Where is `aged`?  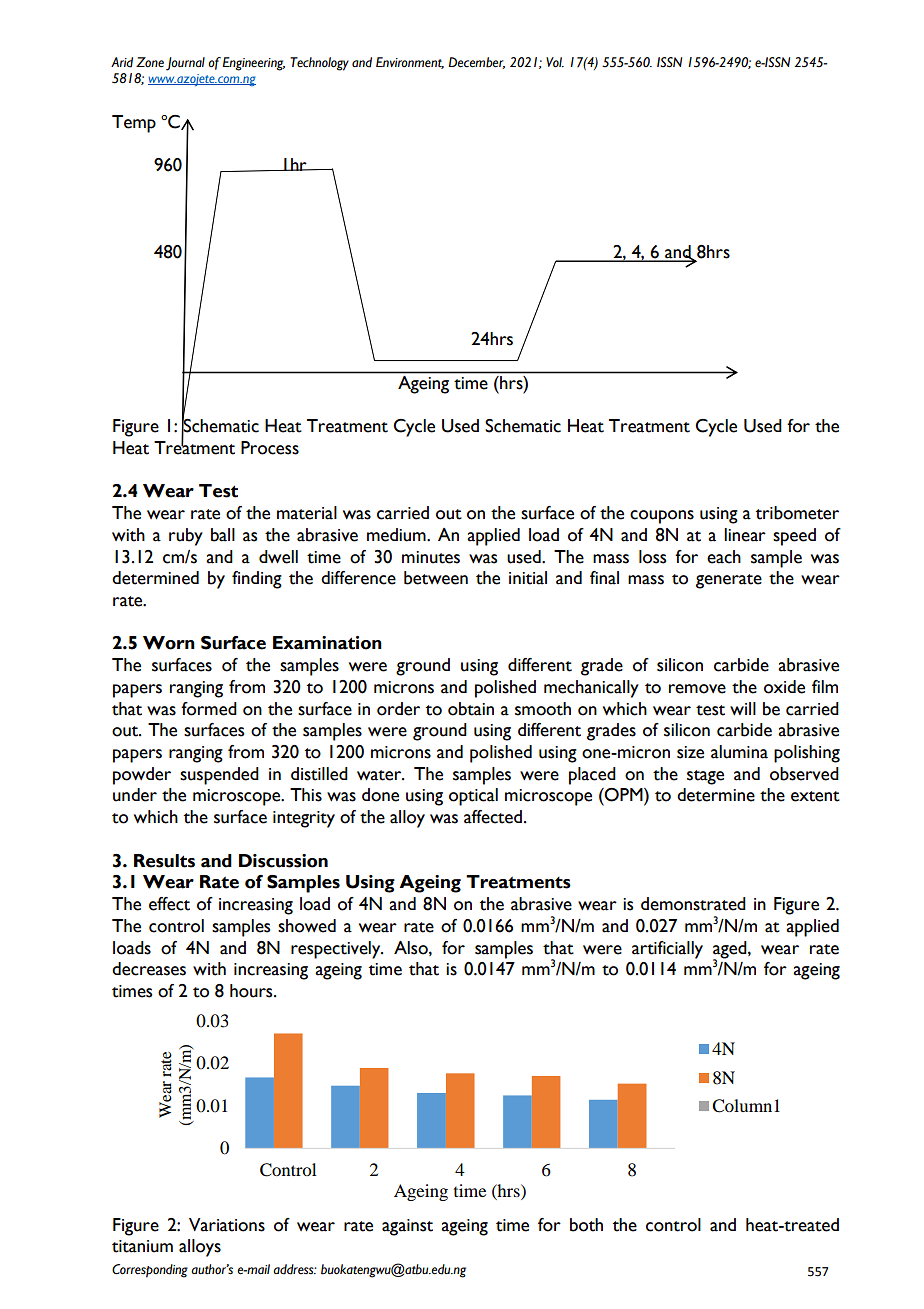
aged is located at coordinates (731, 950).
